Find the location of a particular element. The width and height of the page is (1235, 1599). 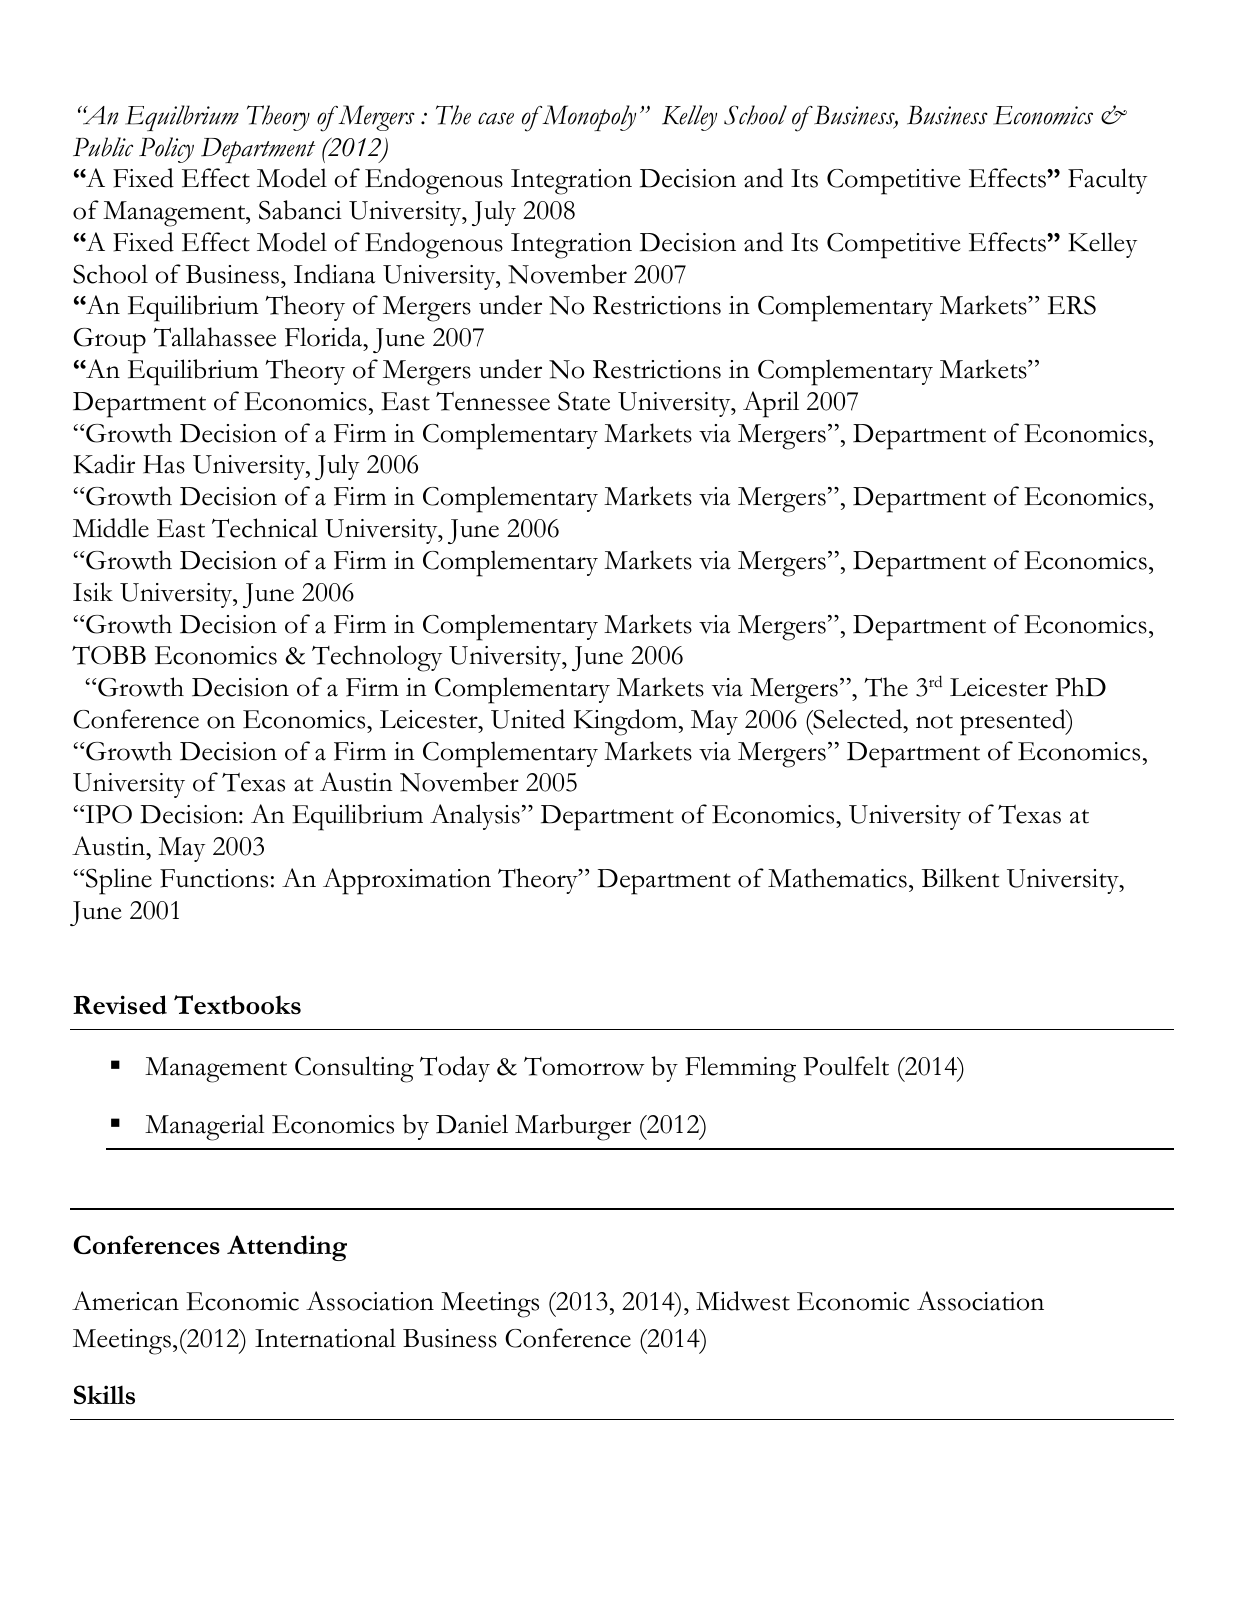

United is located at coordinates (528, 719).
